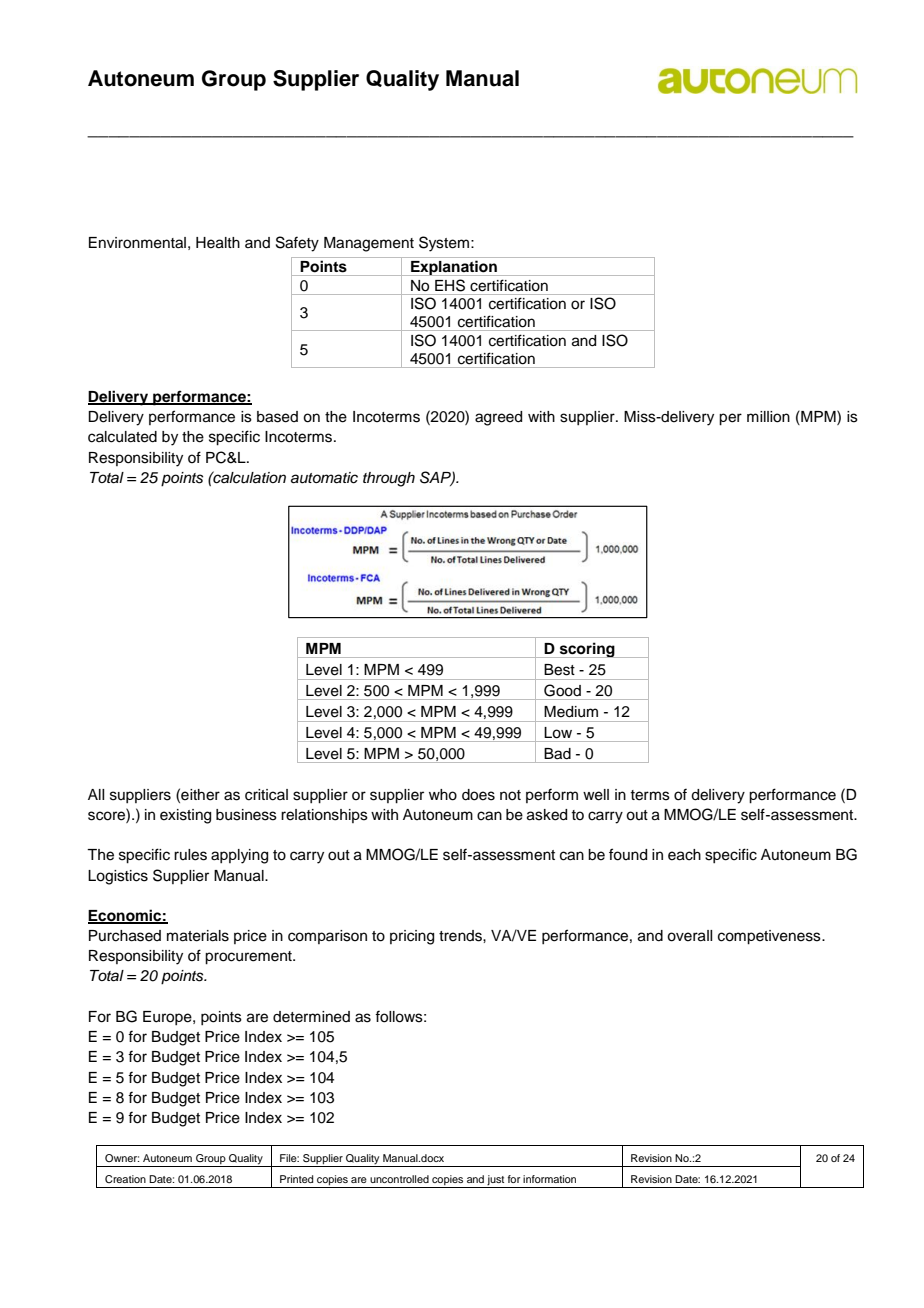 The width and height of the page is (924, 1308). What do you see at coordinates (122, 1158) in the page?
I see `Owner` at bounding box center [122, 1158].
